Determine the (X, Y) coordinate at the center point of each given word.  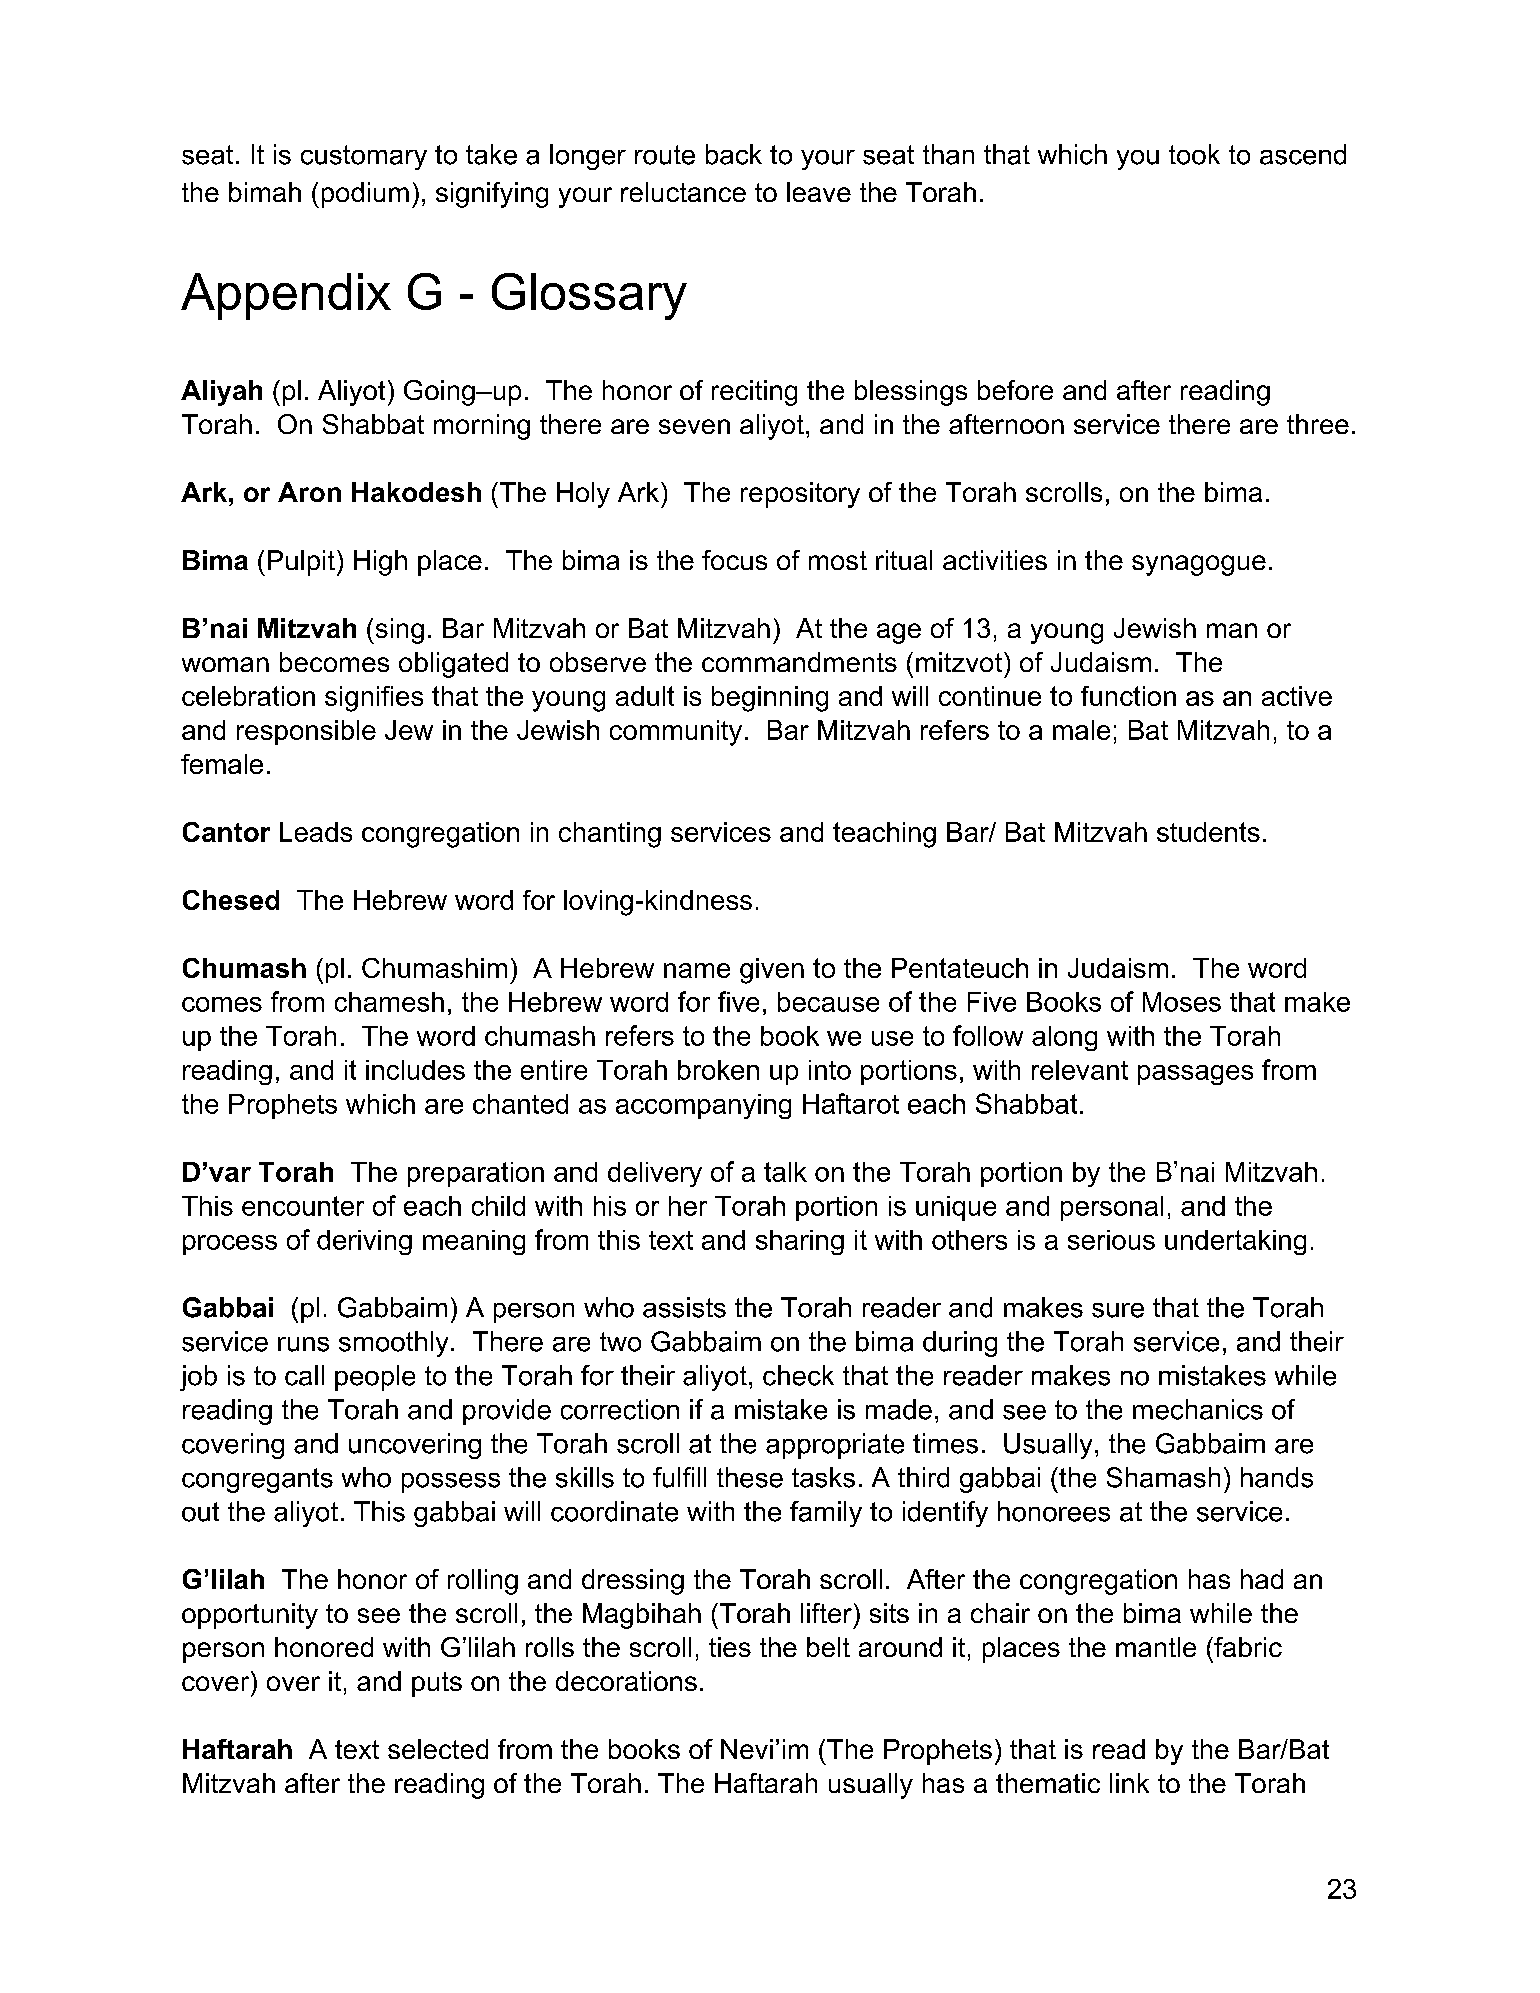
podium (365, 195)
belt (828, 1647)
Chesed (231, 900)
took (1194, 154)
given (772, 971)
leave (819, 192)
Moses (1182, 1002)
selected (438, 1749)
